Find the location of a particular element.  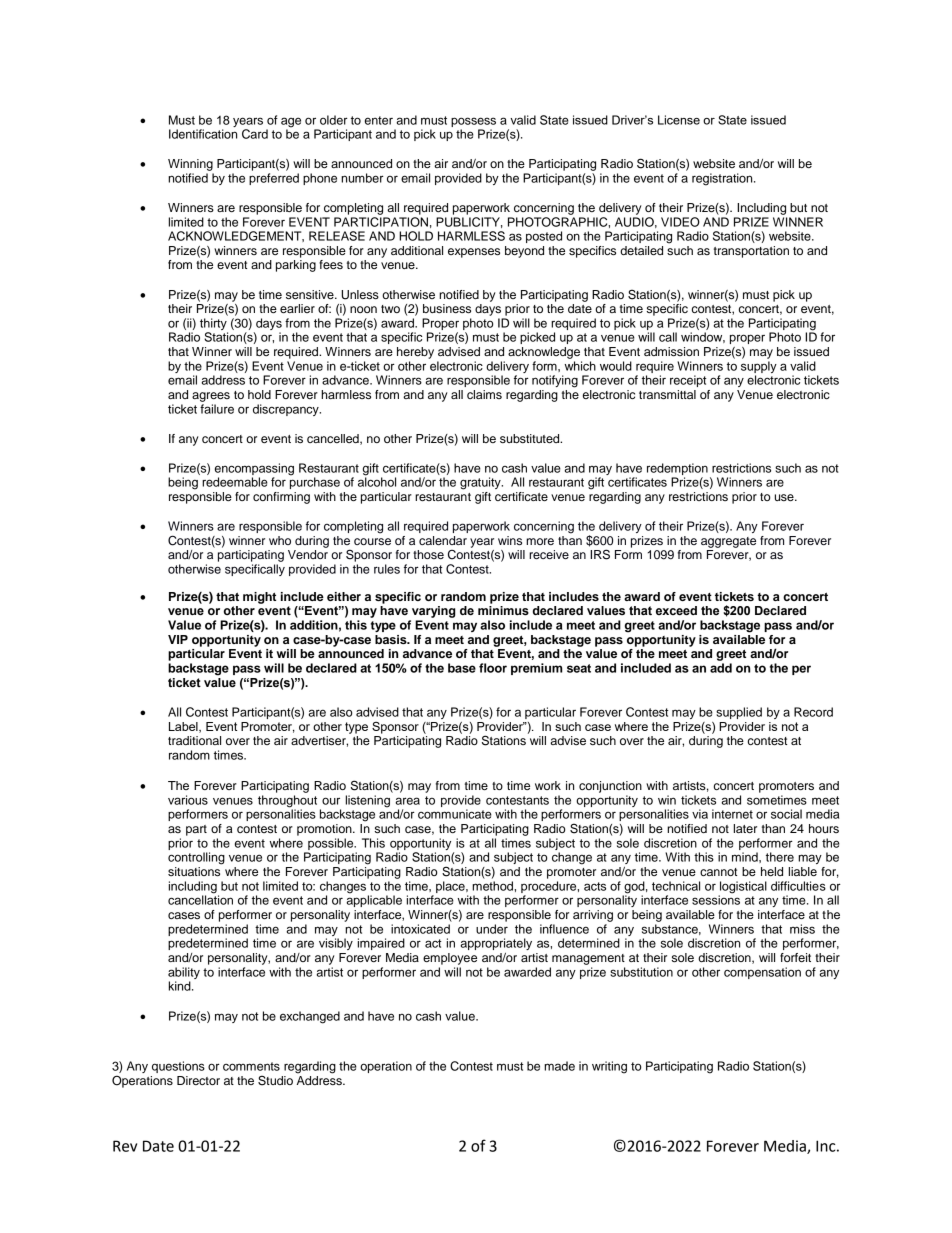

made is located at coordinates (559, 1066).
